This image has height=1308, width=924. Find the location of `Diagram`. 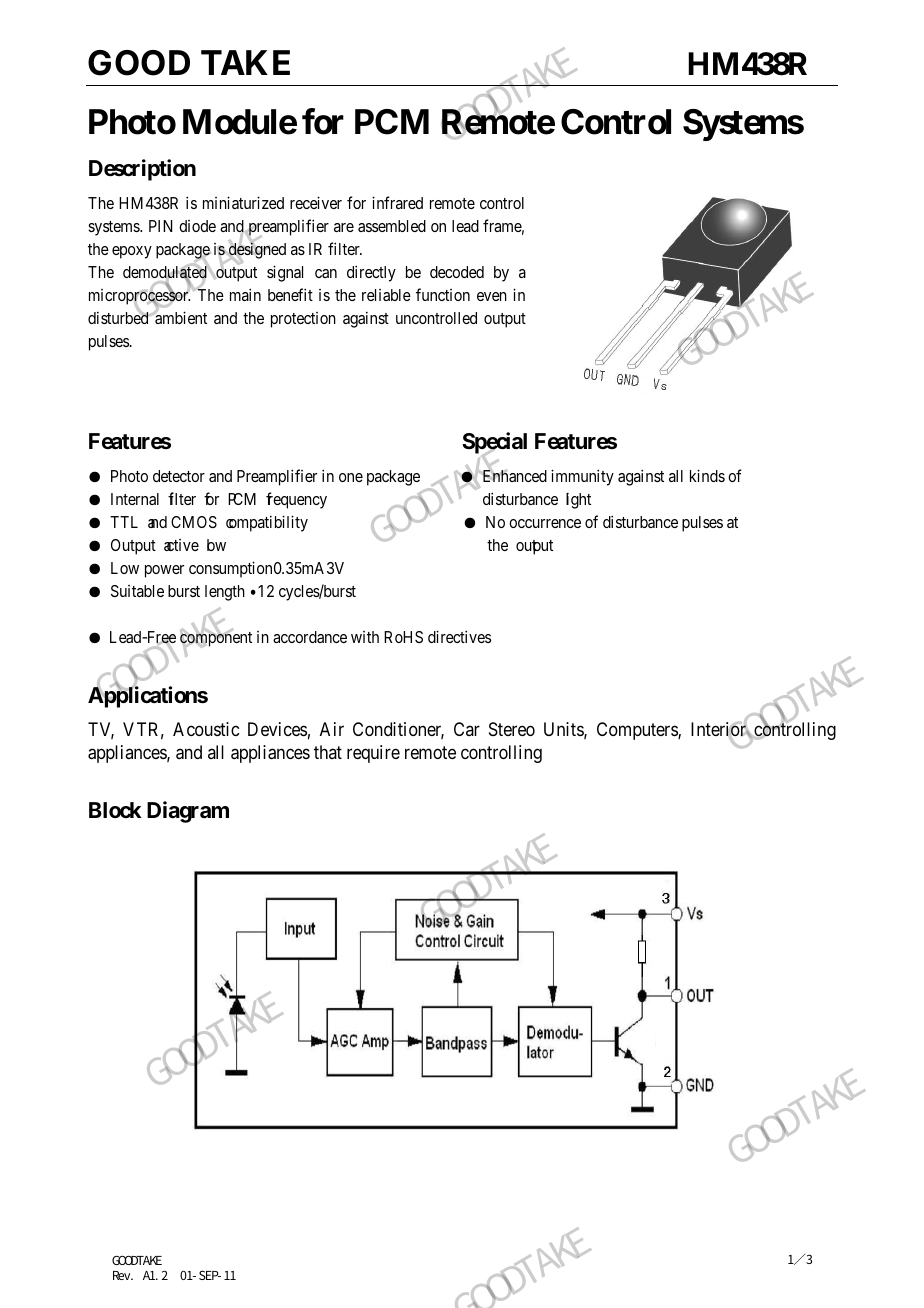

Diagram is located at coordinates (188, 812).
